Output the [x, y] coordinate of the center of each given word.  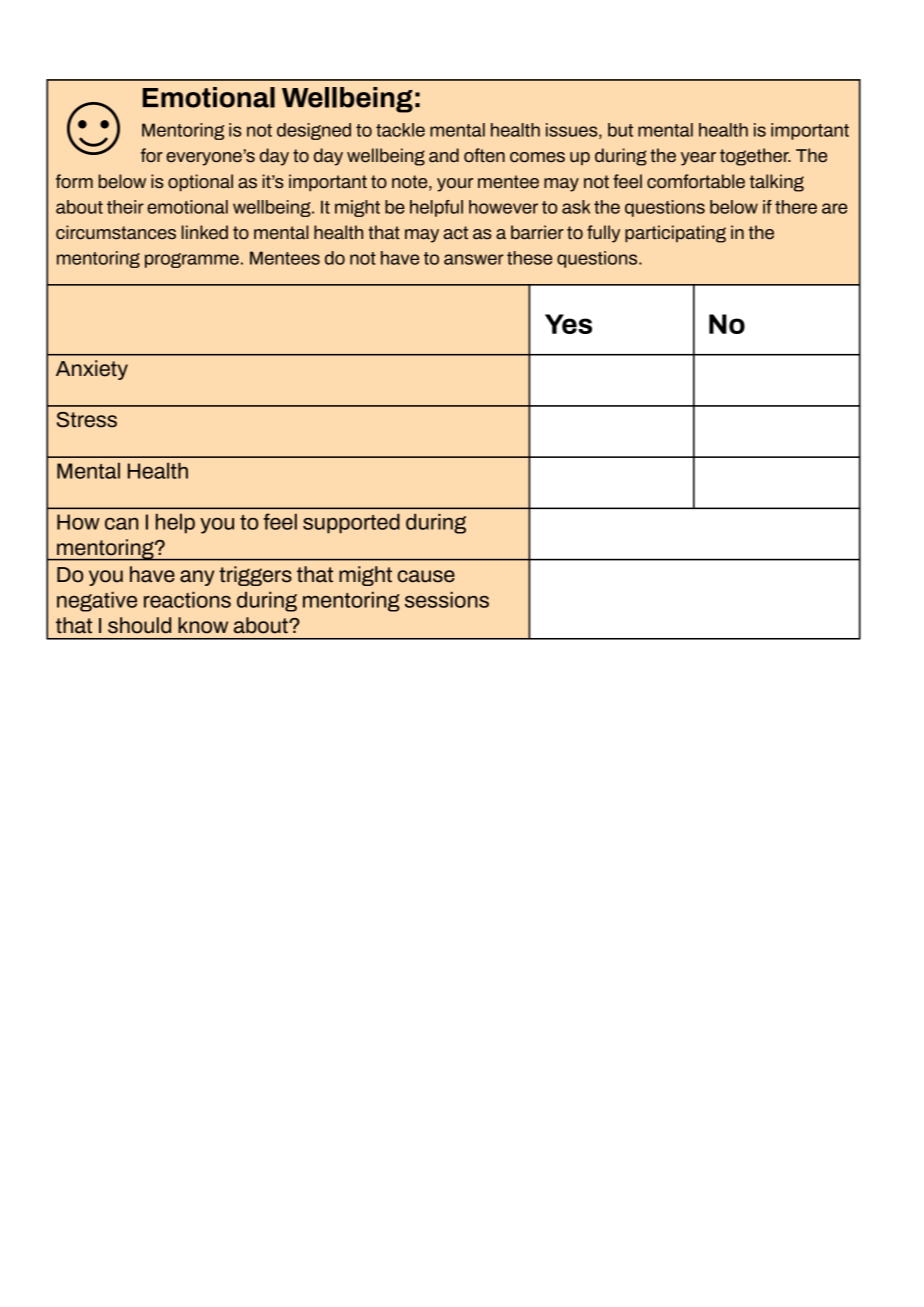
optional [200, 183]
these [529, 258]
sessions [447, 599]
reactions [187, 599]
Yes [568, 324]
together [755, 157]
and [444, 155]
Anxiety [92, 370]
